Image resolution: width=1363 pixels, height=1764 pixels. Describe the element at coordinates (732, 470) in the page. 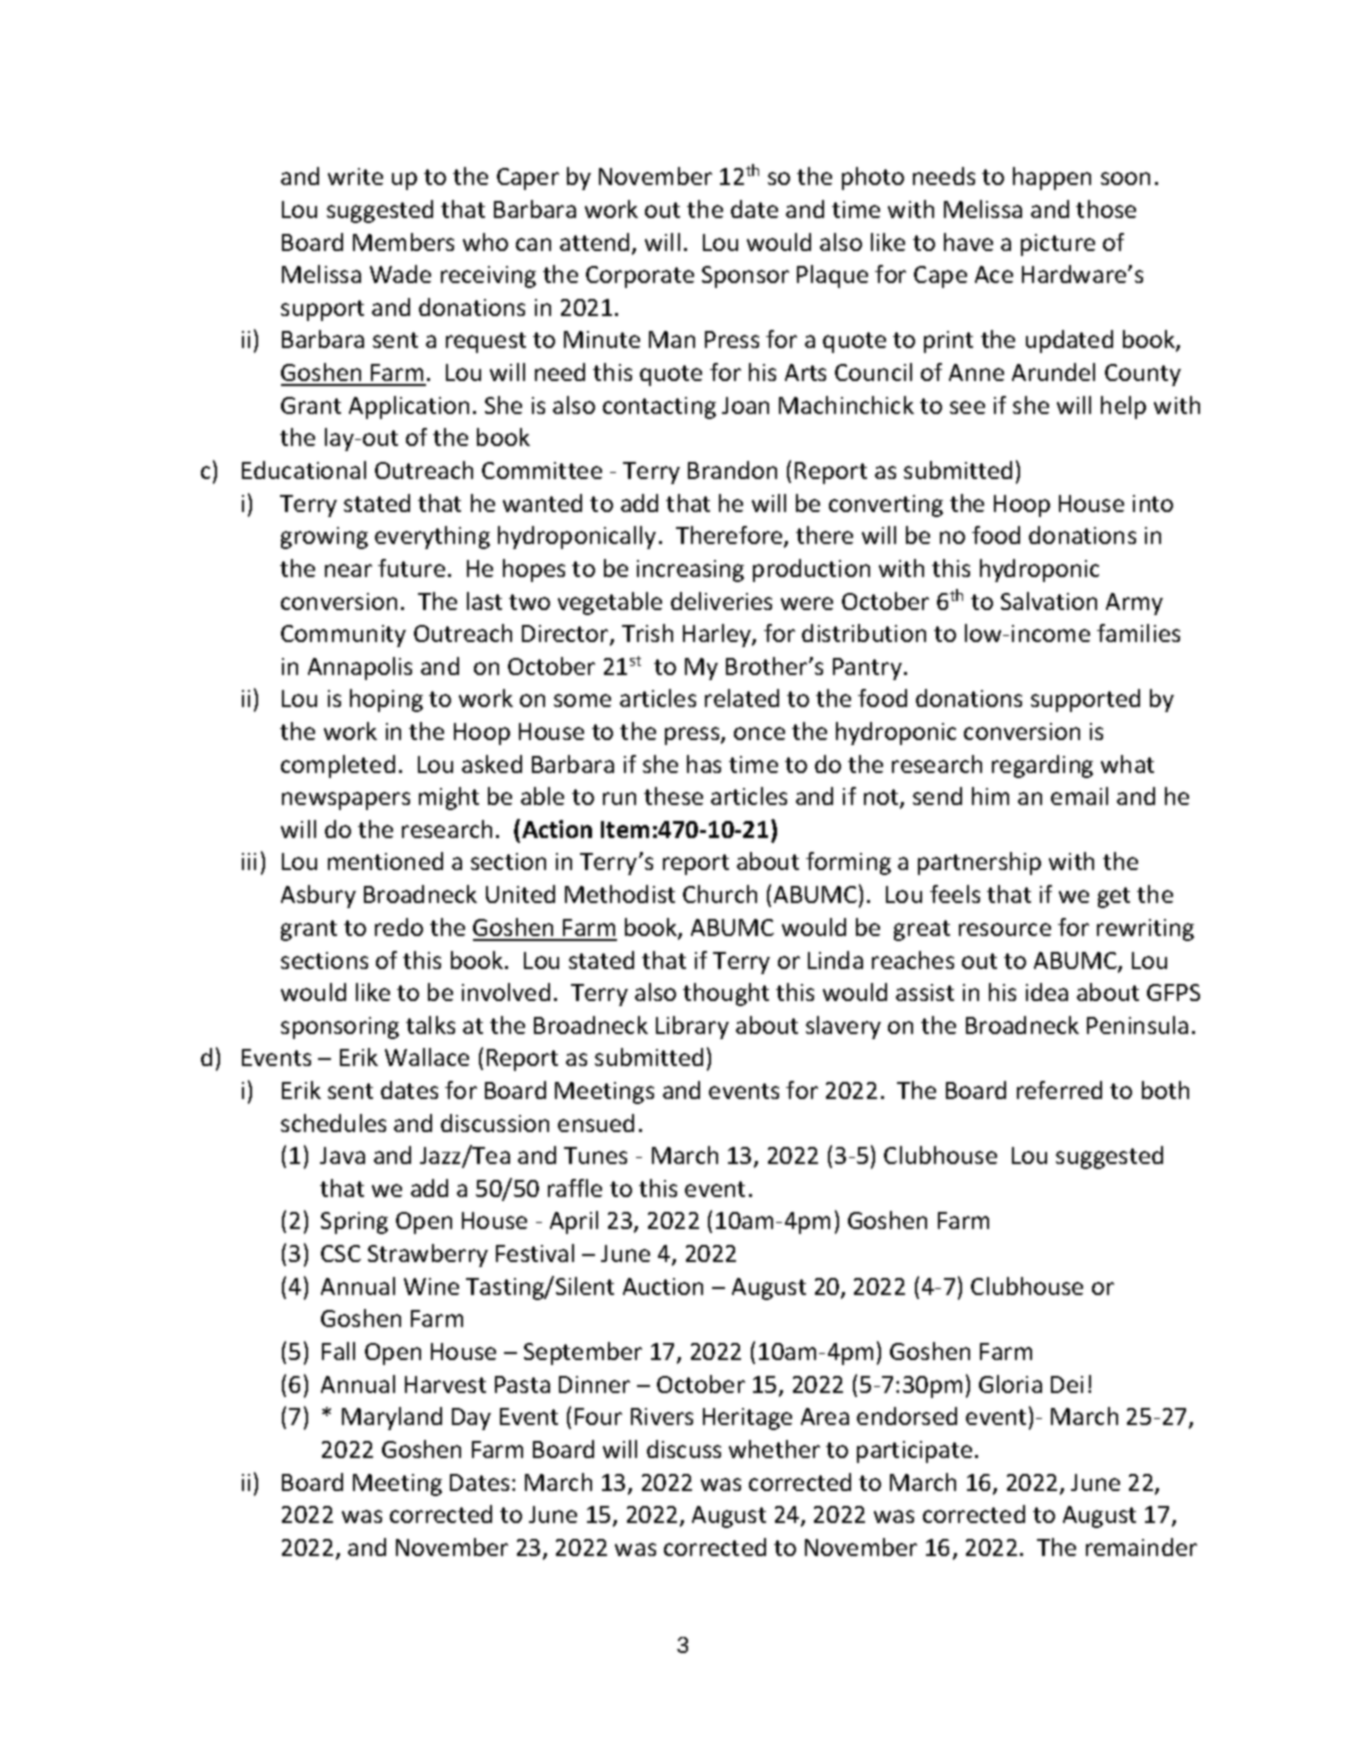

I see `Brandon` at that location.
